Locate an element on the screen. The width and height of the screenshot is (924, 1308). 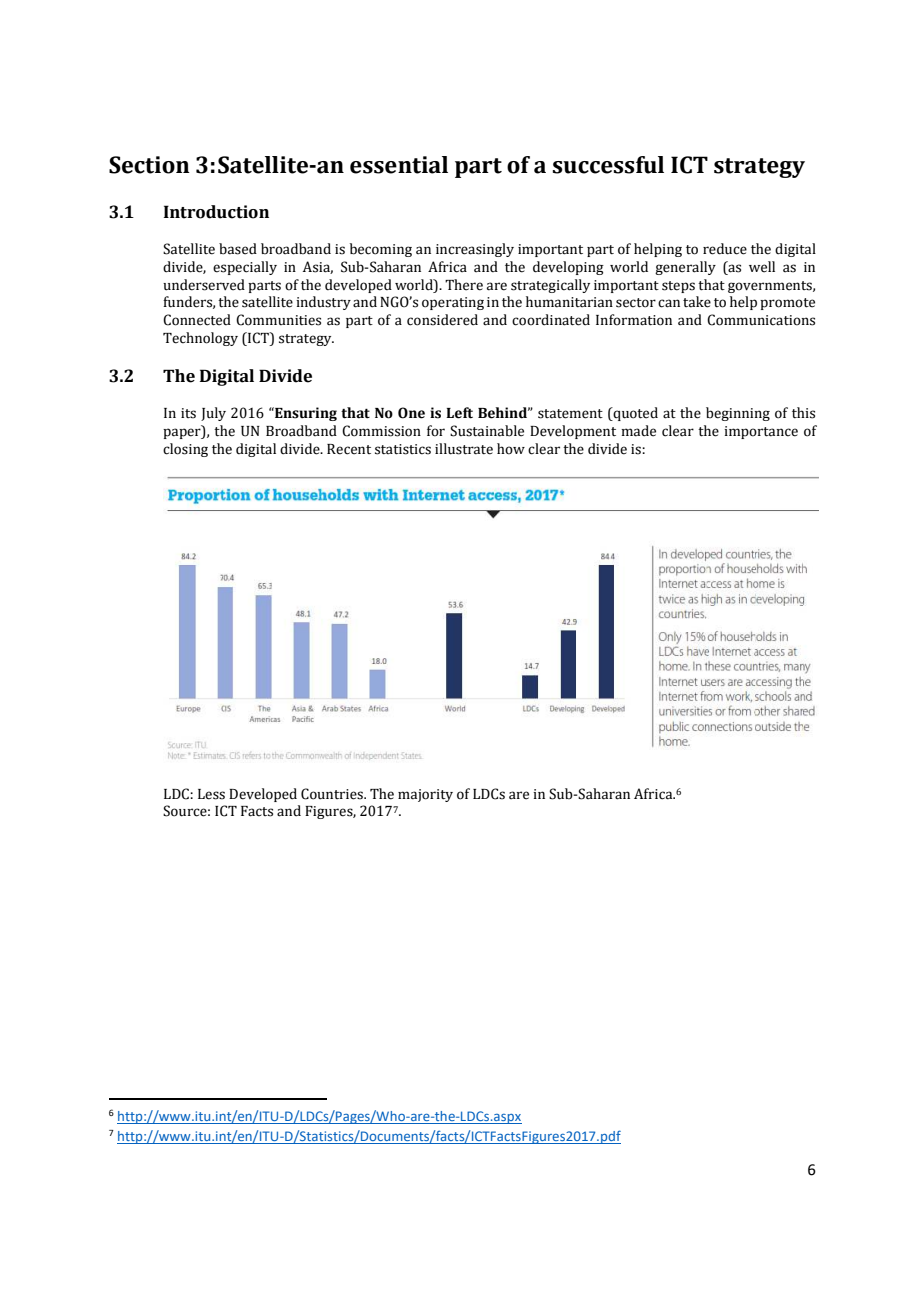
considered is located at coordinates (442, 320).
